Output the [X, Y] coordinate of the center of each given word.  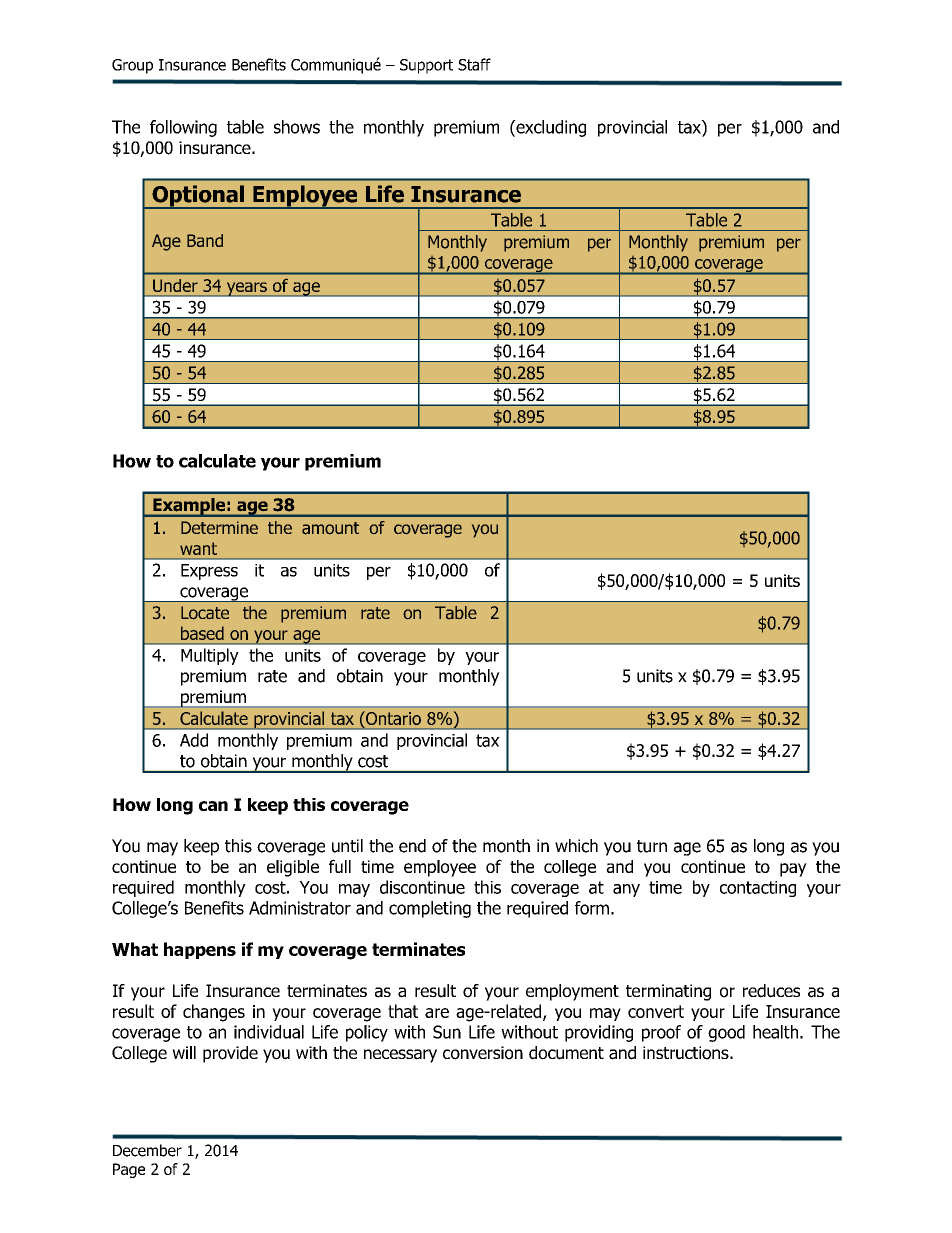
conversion [483, 1053]
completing [430, 909]
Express [209, 572]
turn [652, 846]
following [183, 128]
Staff [474, 64]
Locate [205, 613]
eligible [293, 868]
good [726, 1033]
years [246, 289]
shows [297, 127]
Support [426, 66]
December [147, 1150]
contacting [758, 889]
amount [330, 528]
